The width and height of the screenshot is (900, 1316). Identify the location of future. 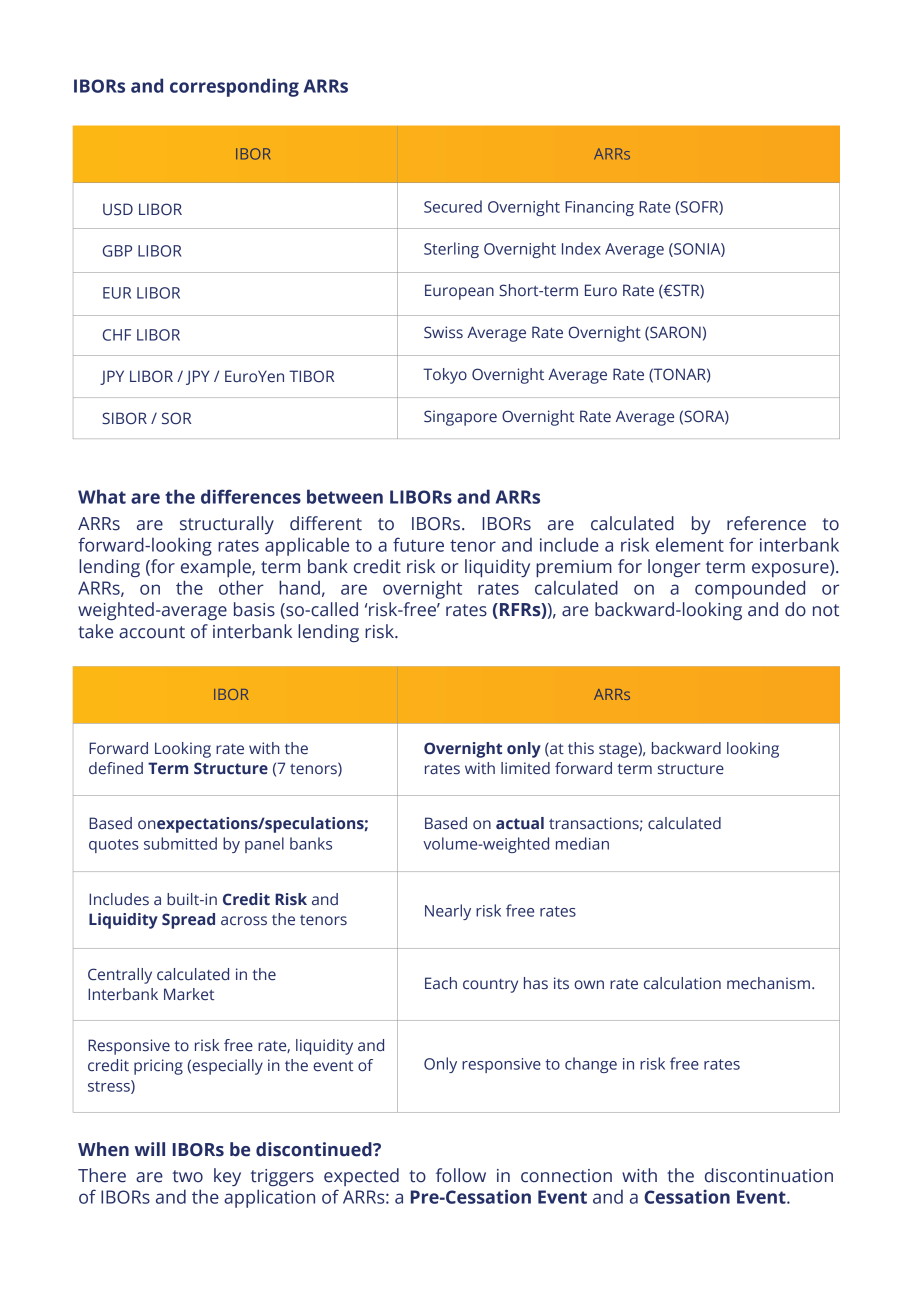
(418, 544).
